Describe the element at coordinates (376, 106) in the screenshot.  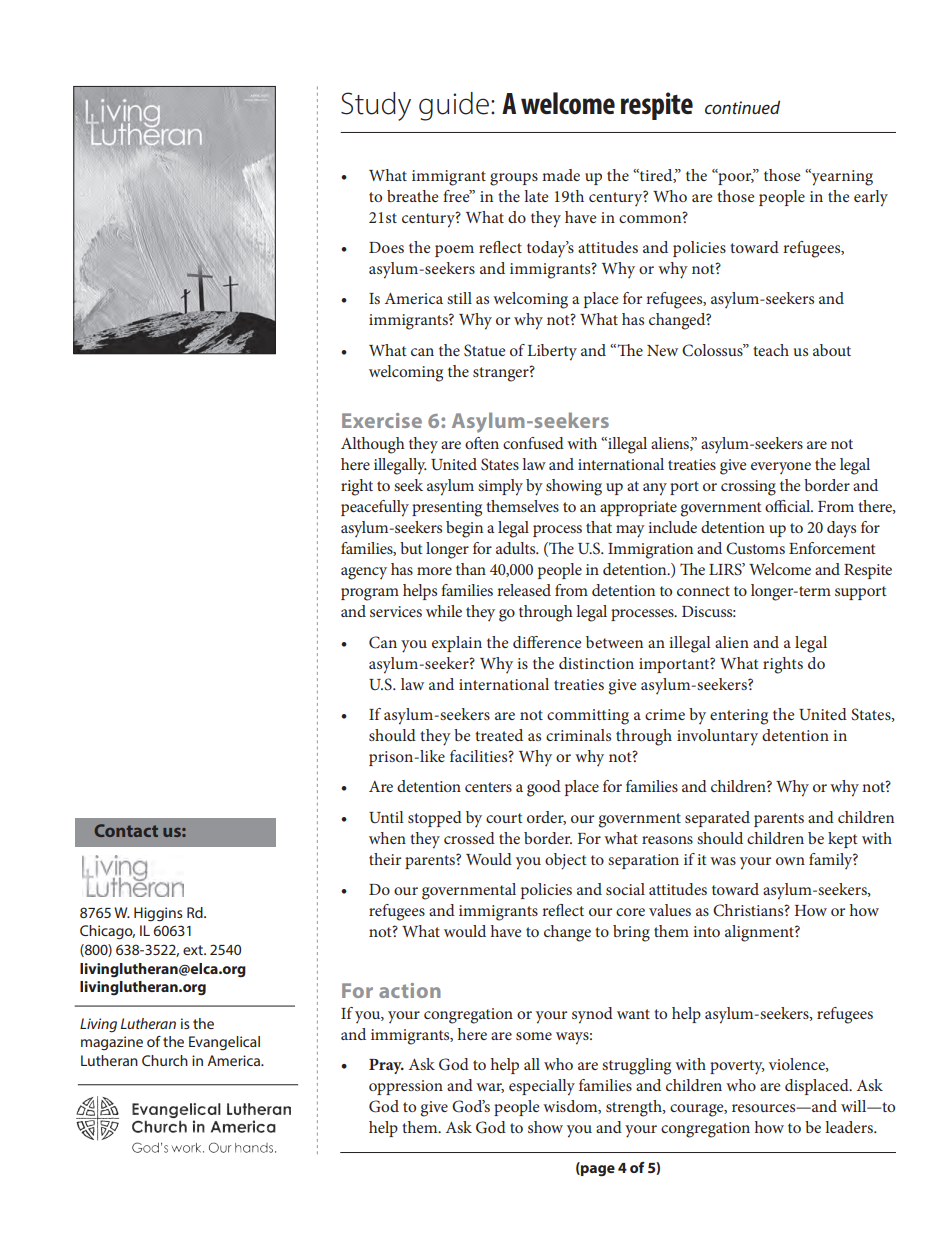
I see `Study` at that location.
